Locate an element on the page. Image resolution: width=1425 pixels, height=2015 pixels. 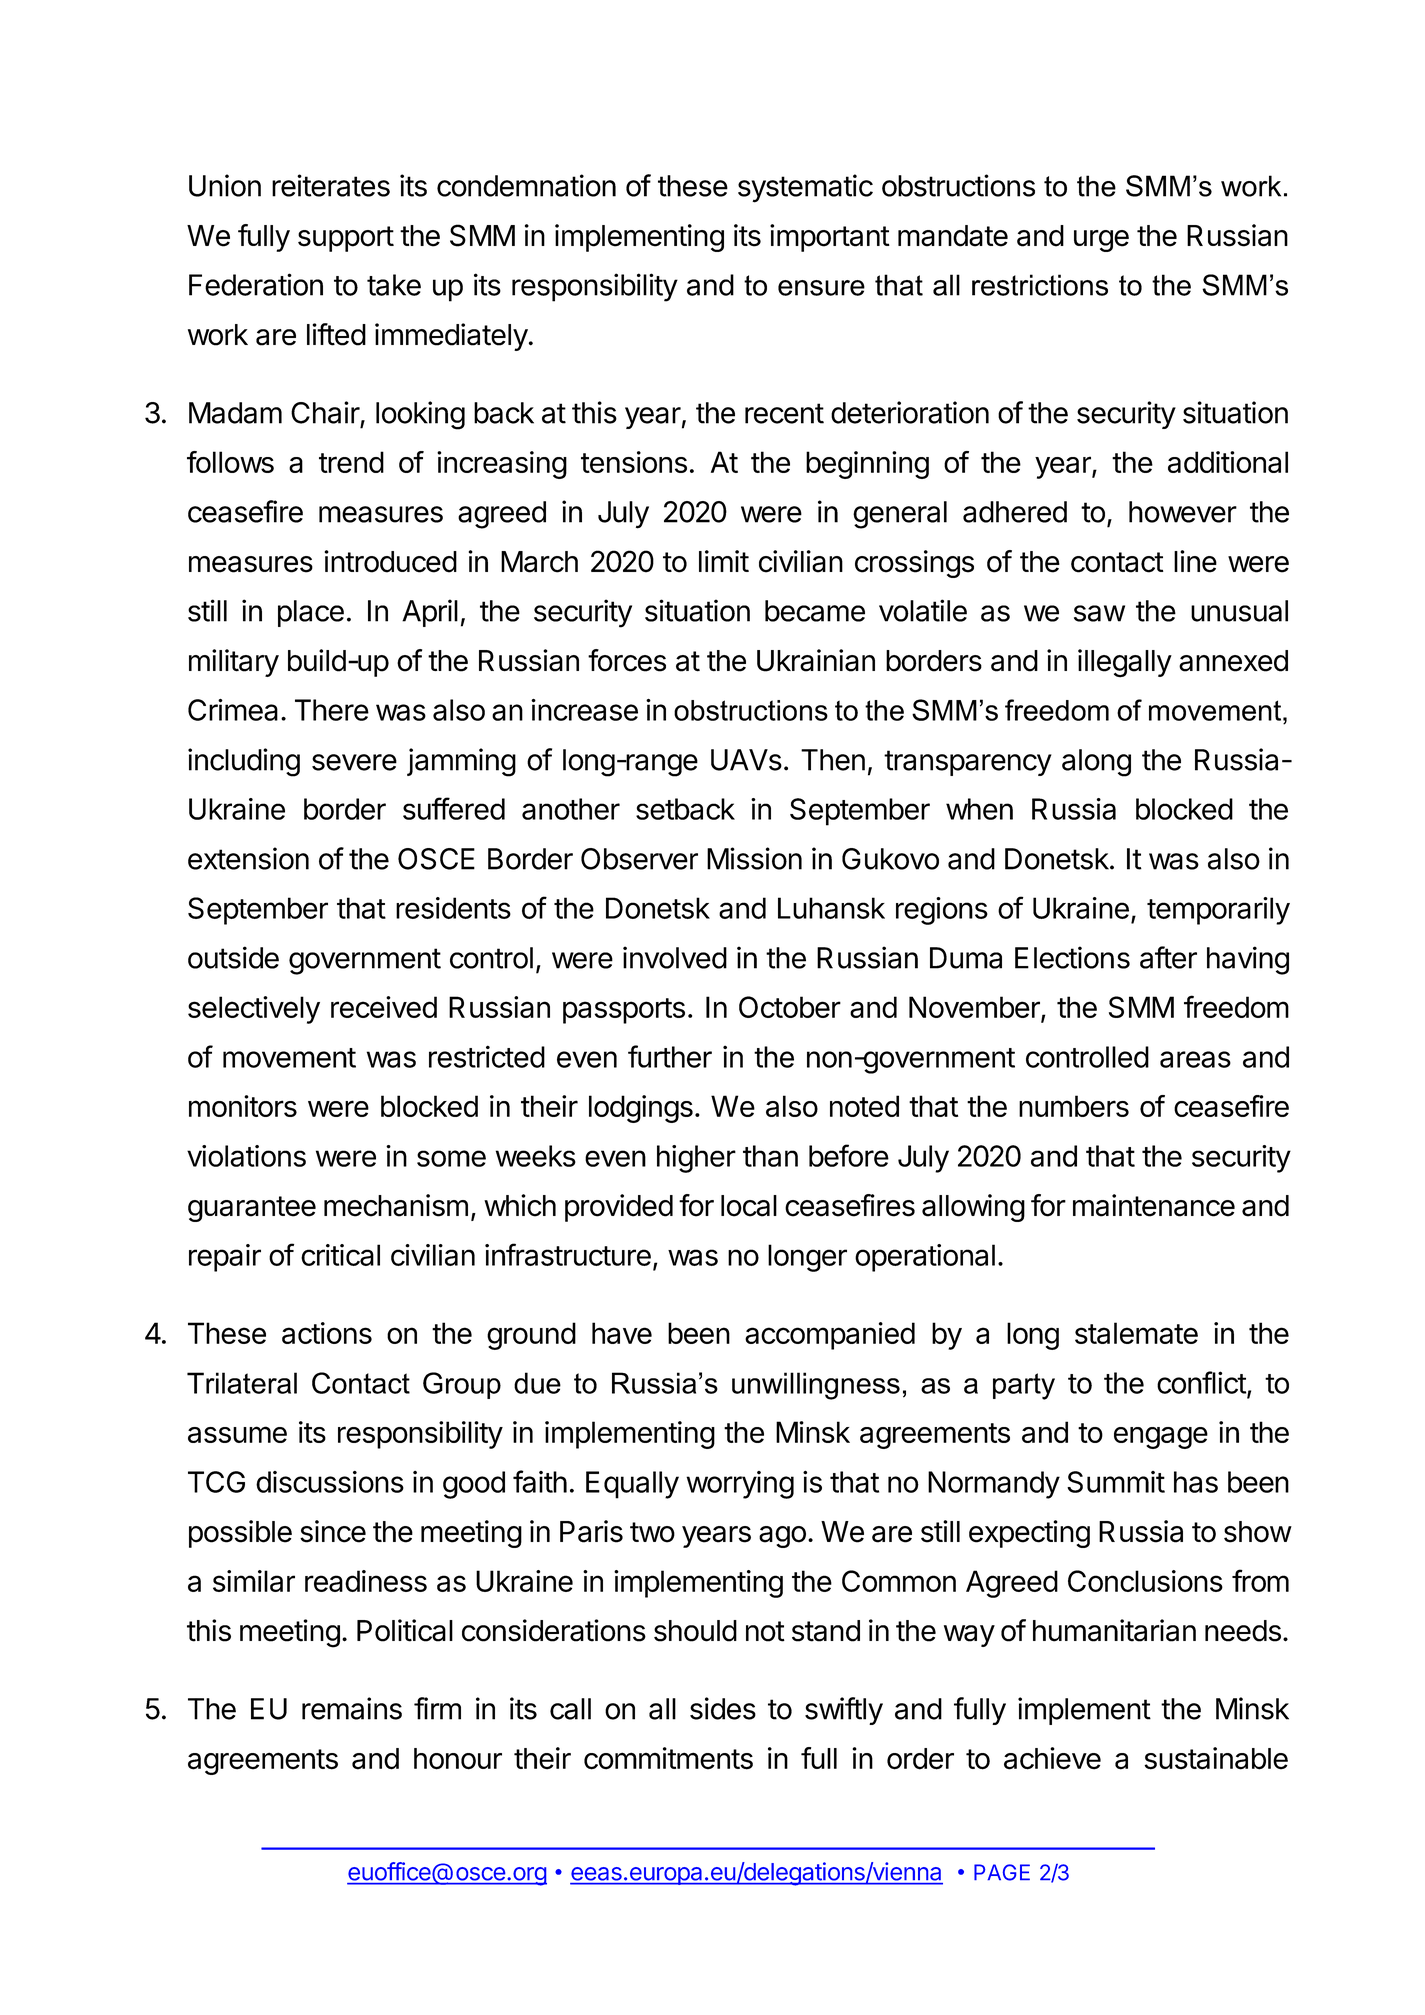
honour is located at coordinates (458, 1759).
